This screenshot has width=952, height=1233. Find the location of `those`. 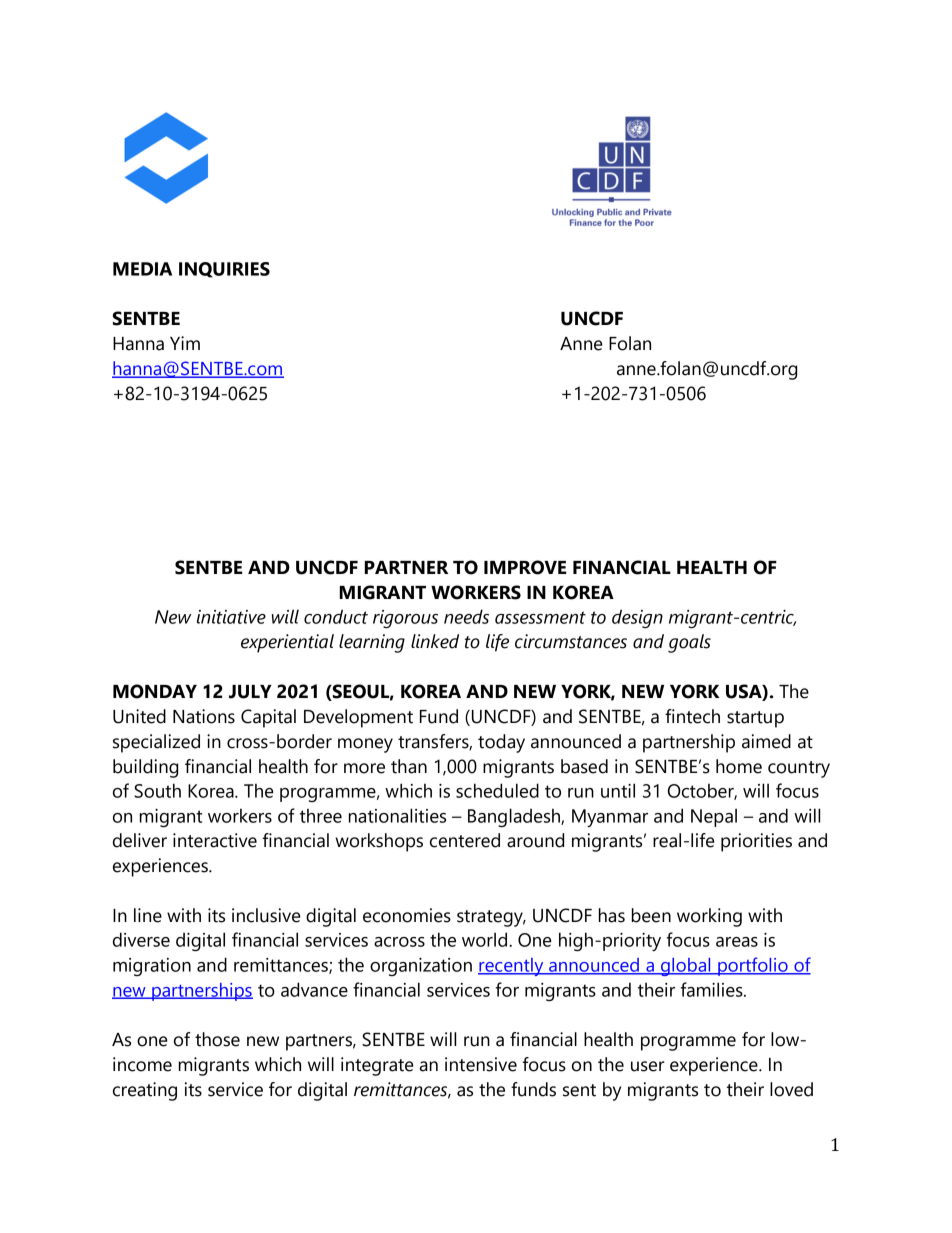

those is located at coordinates (217, 1039).
